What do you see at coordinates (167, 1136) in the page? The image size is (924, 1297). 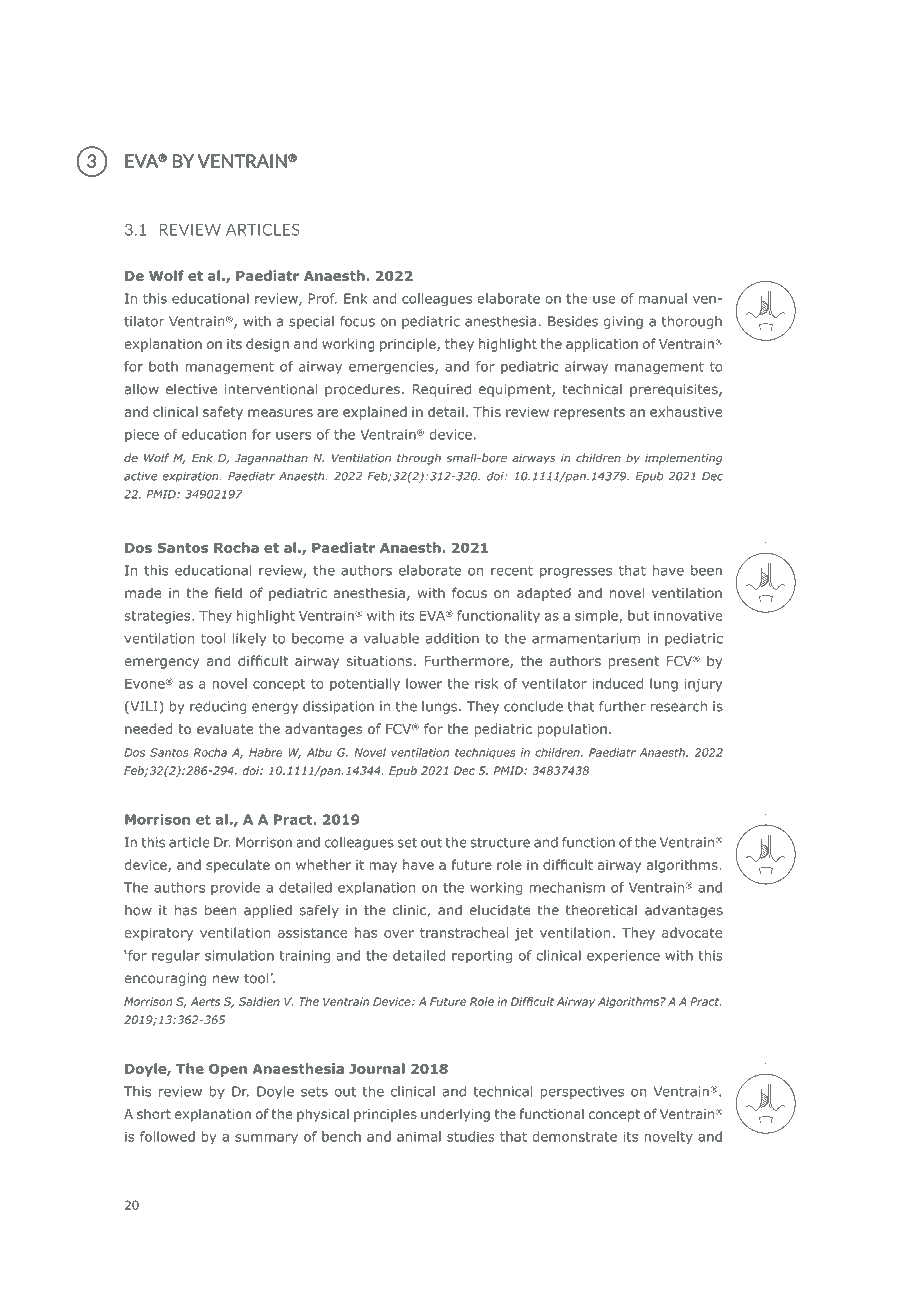 I see `followed` at bounding box center [167, 1136].
